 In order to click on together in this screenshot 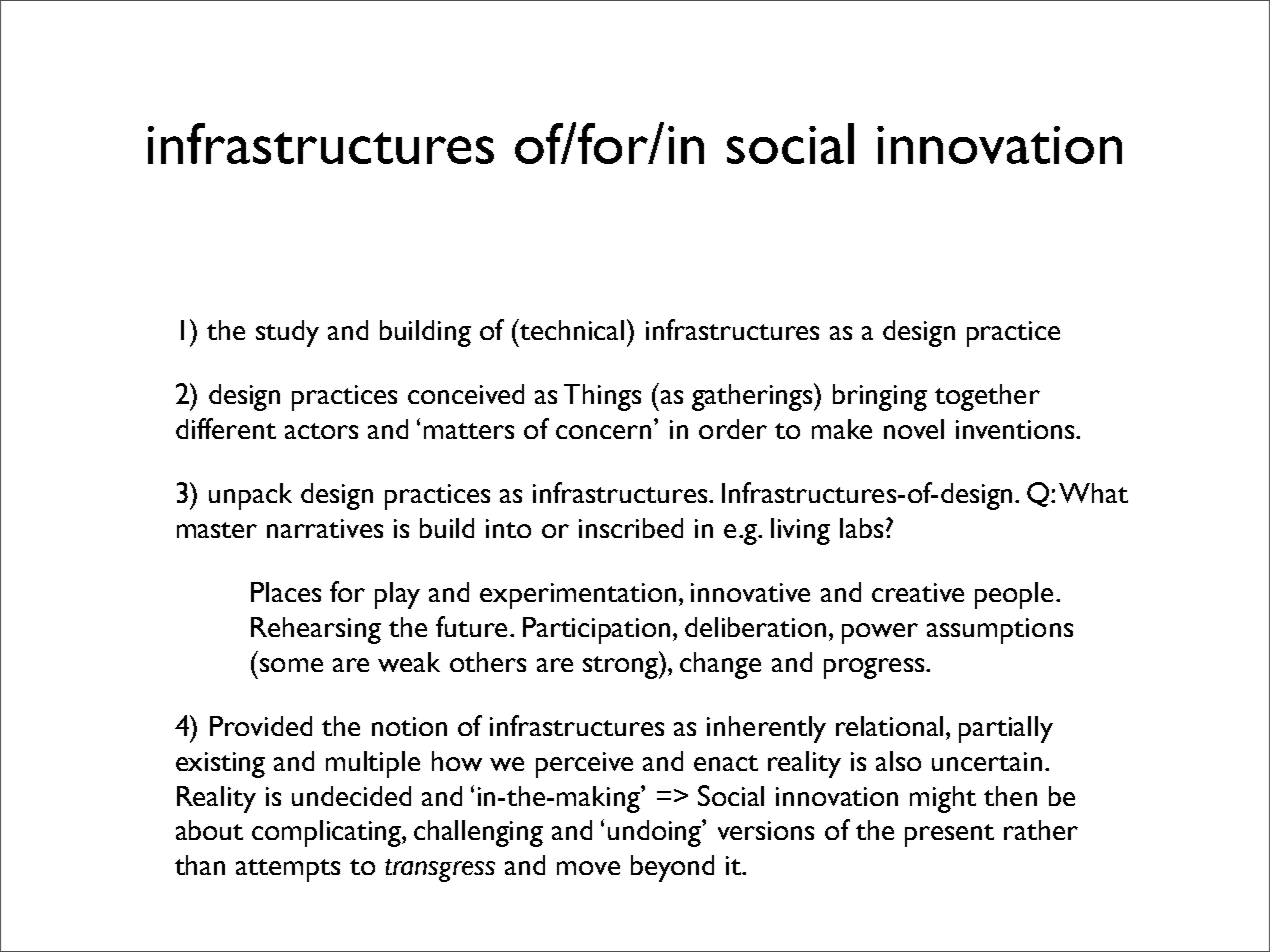, I will do `click(987, 397)`.
